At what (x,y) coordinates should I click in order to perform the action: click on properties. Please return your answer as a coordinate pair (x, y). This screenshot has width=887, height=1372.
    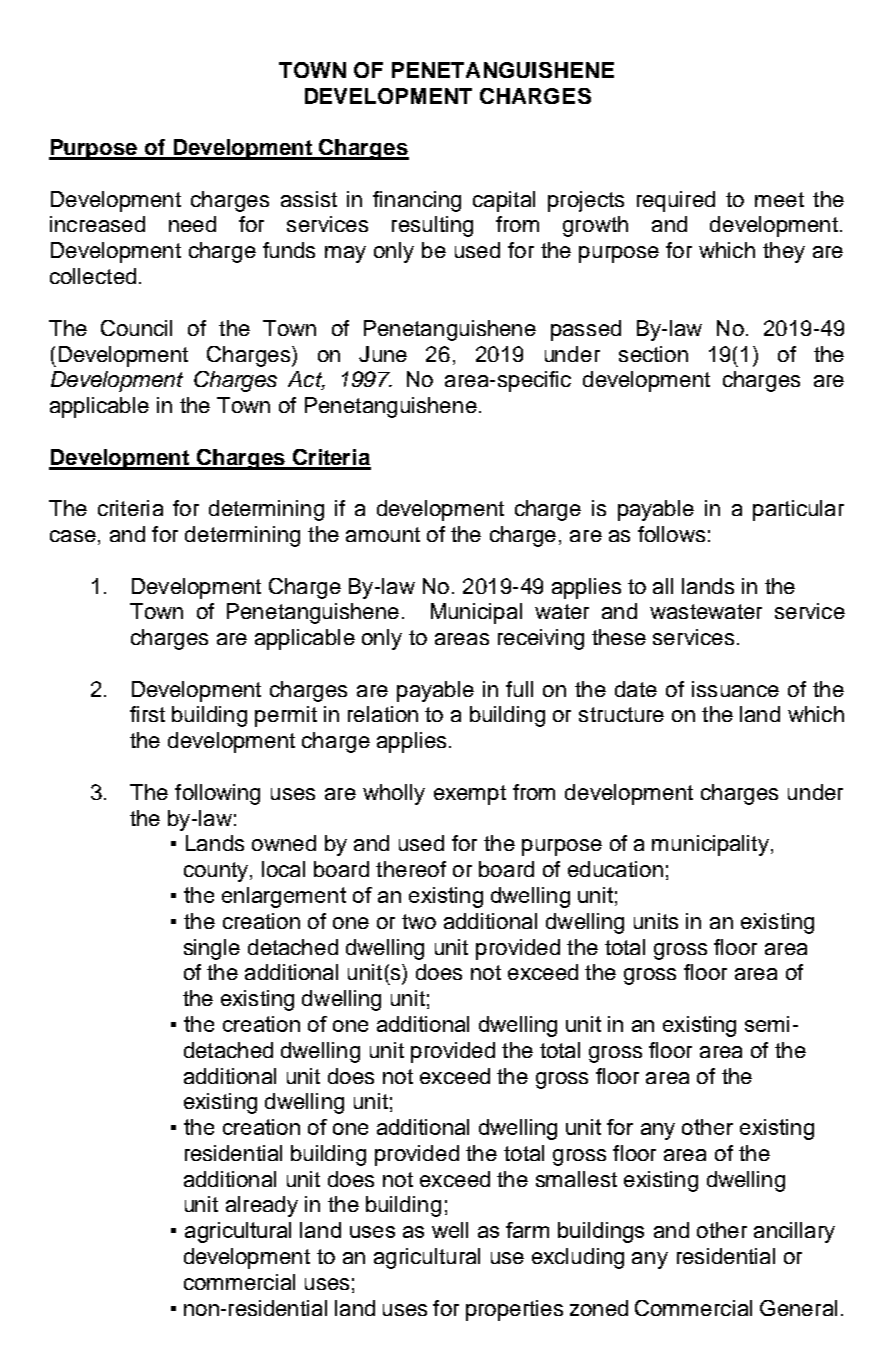
    Looking at the image, I should click on (514, 1310).
